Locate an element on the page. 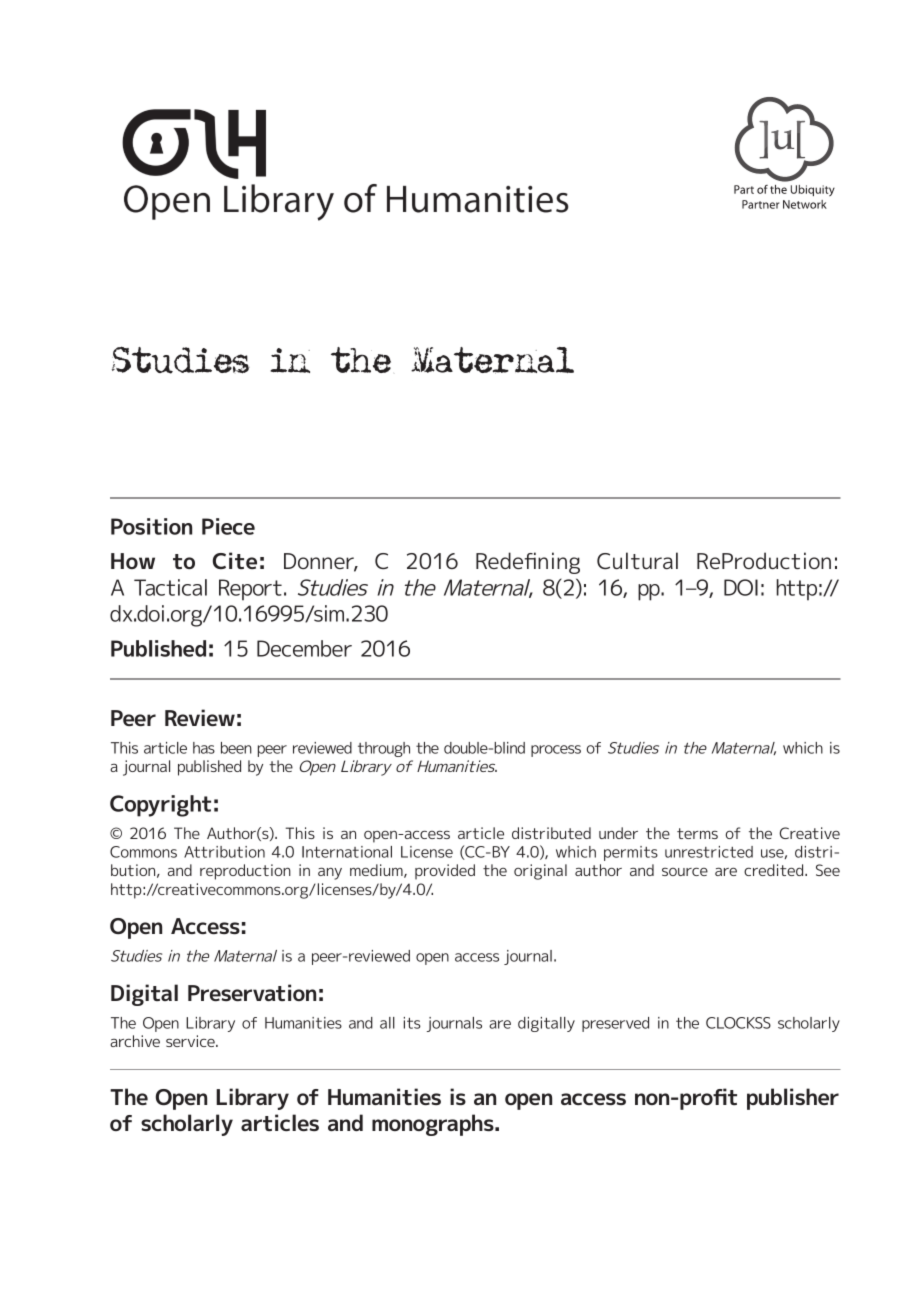 The image size is (924, 1308). Cultural is located at coordinates (637, 560).
